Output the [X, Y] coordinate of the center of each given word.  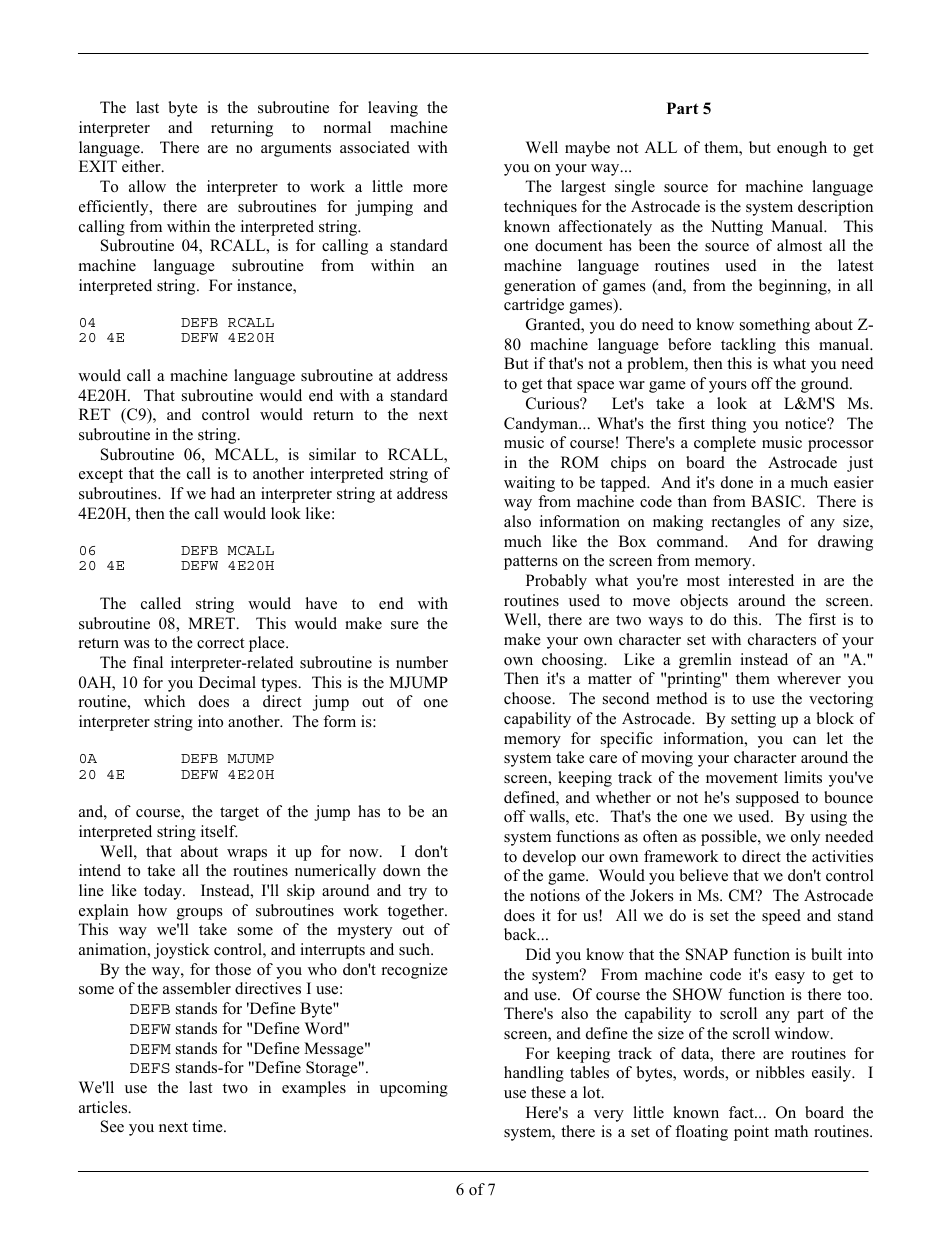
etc [586, 817]
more [430, 188]
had [223, 493]
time [208, 1126]
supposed [767, 799]
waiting [529, 484]
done [737, 482]
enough [802, 149]
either [142, 166]
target [239, 814]
